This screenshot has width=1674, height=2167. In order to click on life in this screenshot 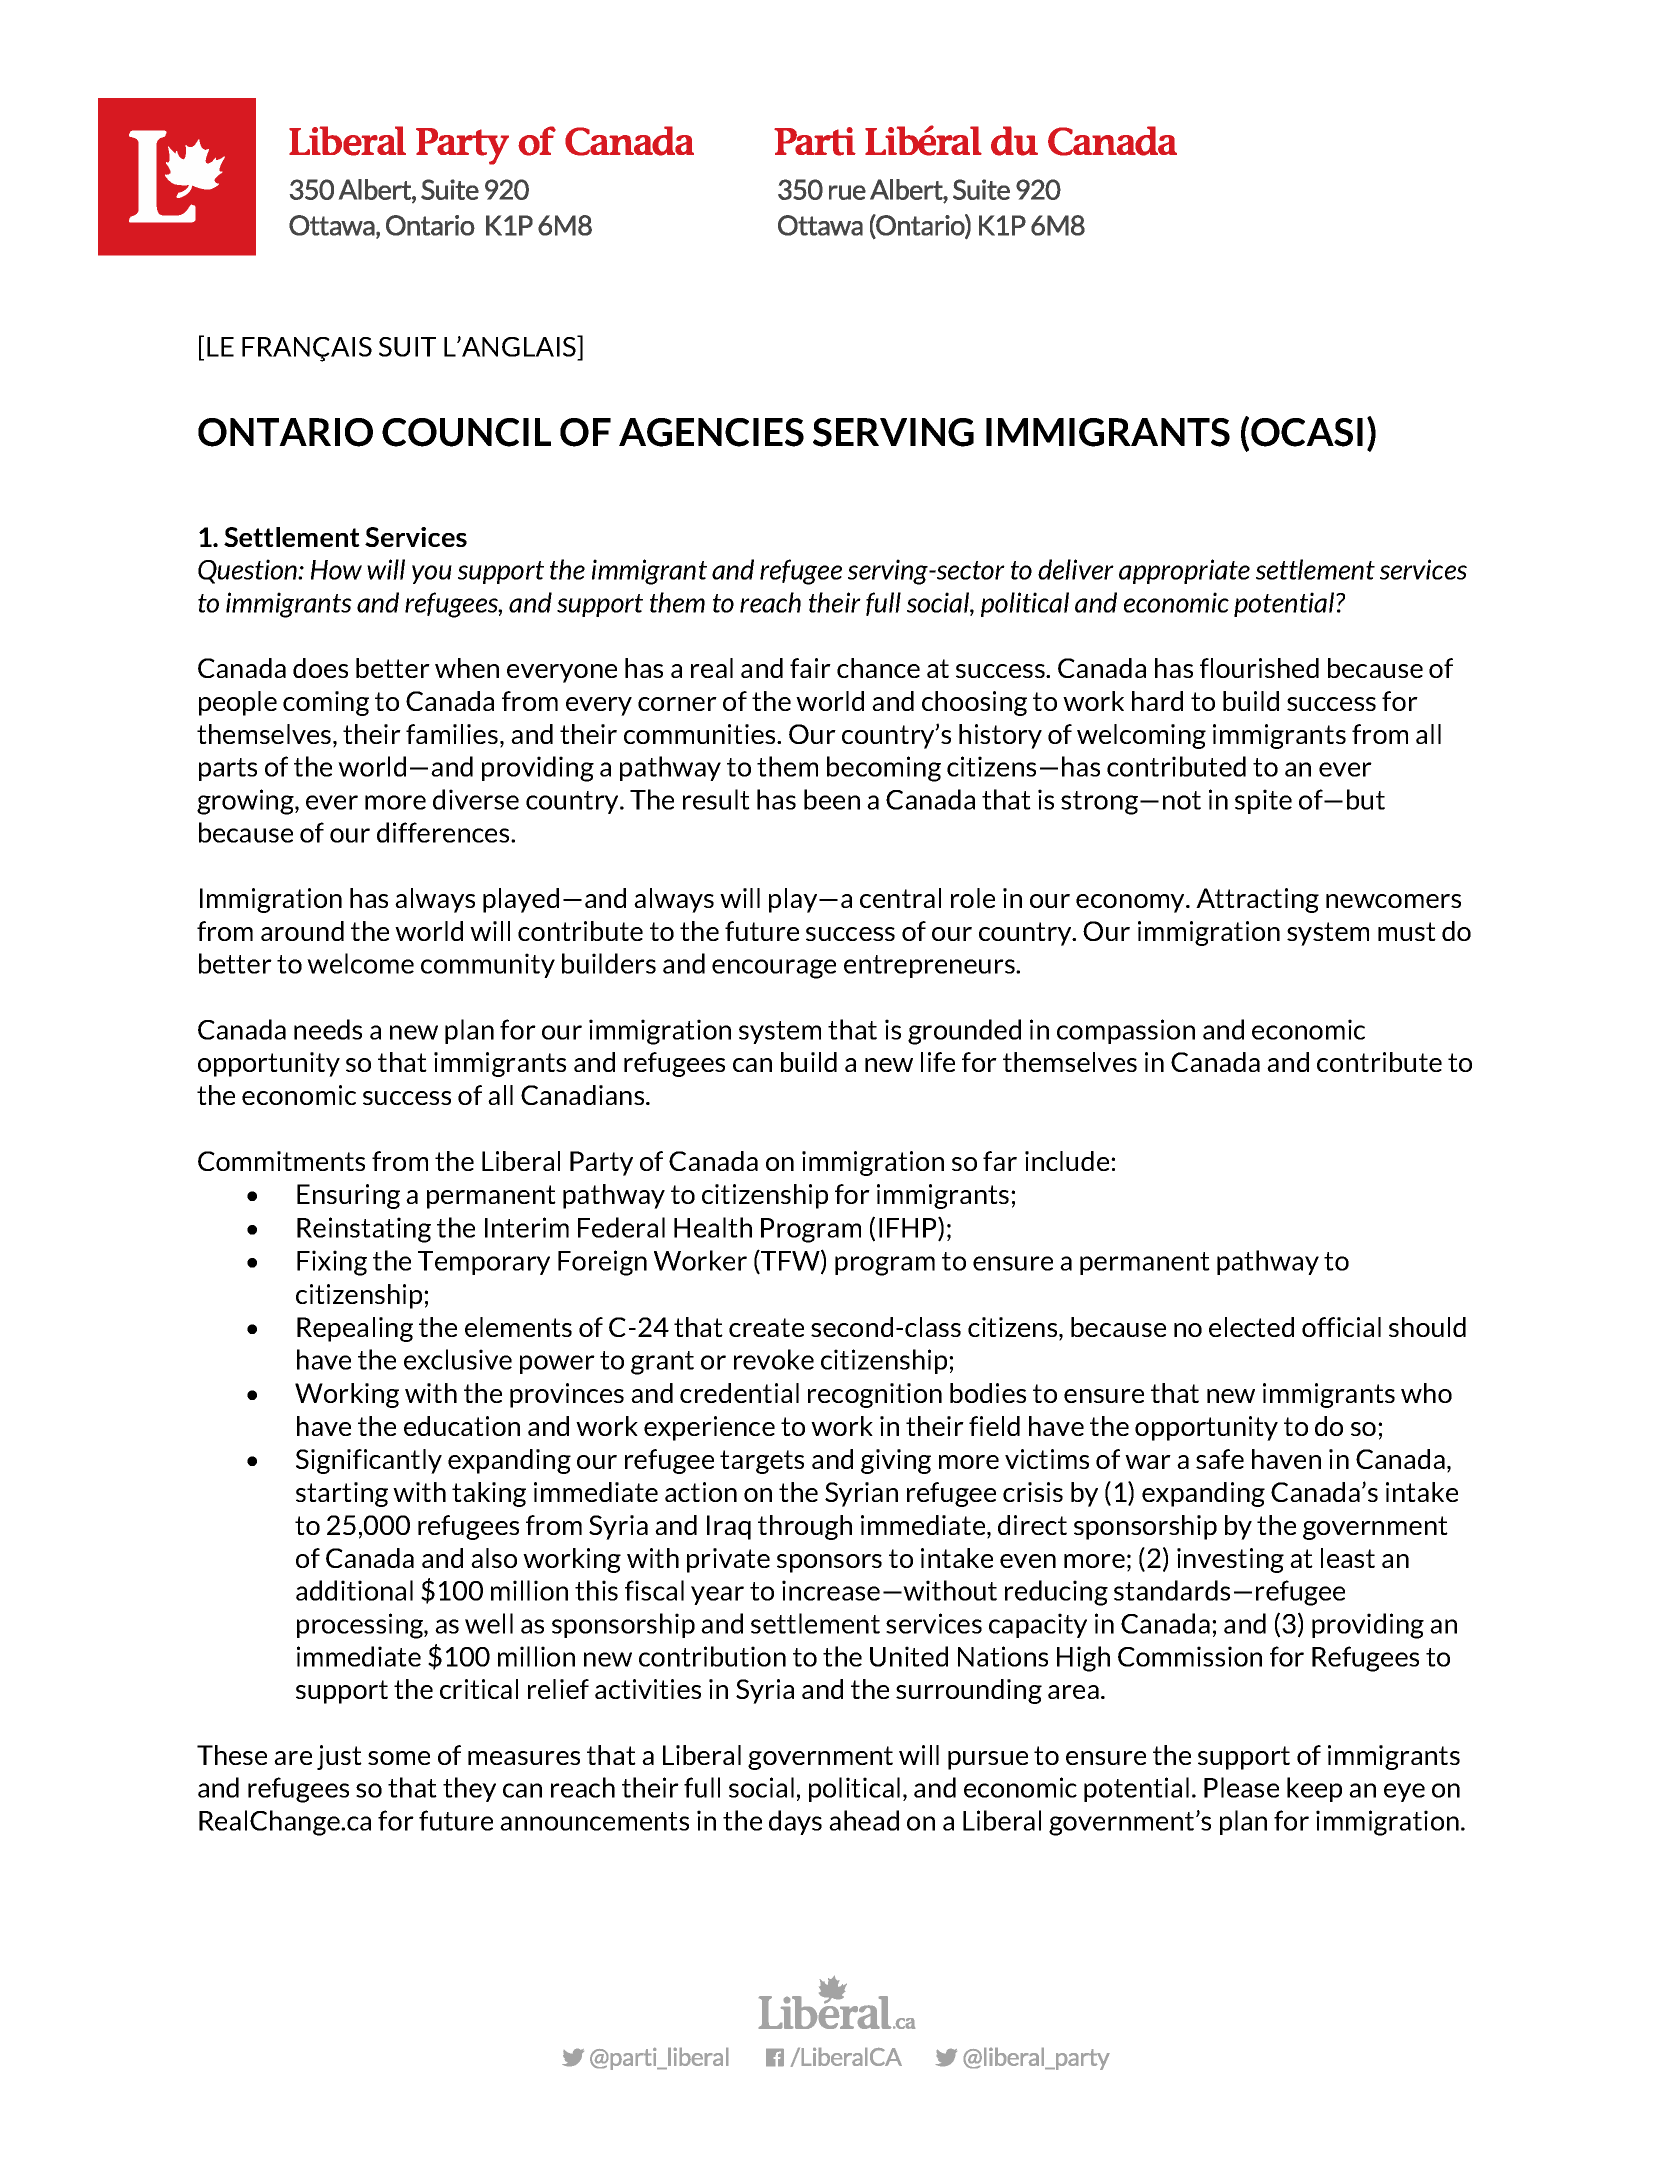, I will do `click(938, 1062)`.
